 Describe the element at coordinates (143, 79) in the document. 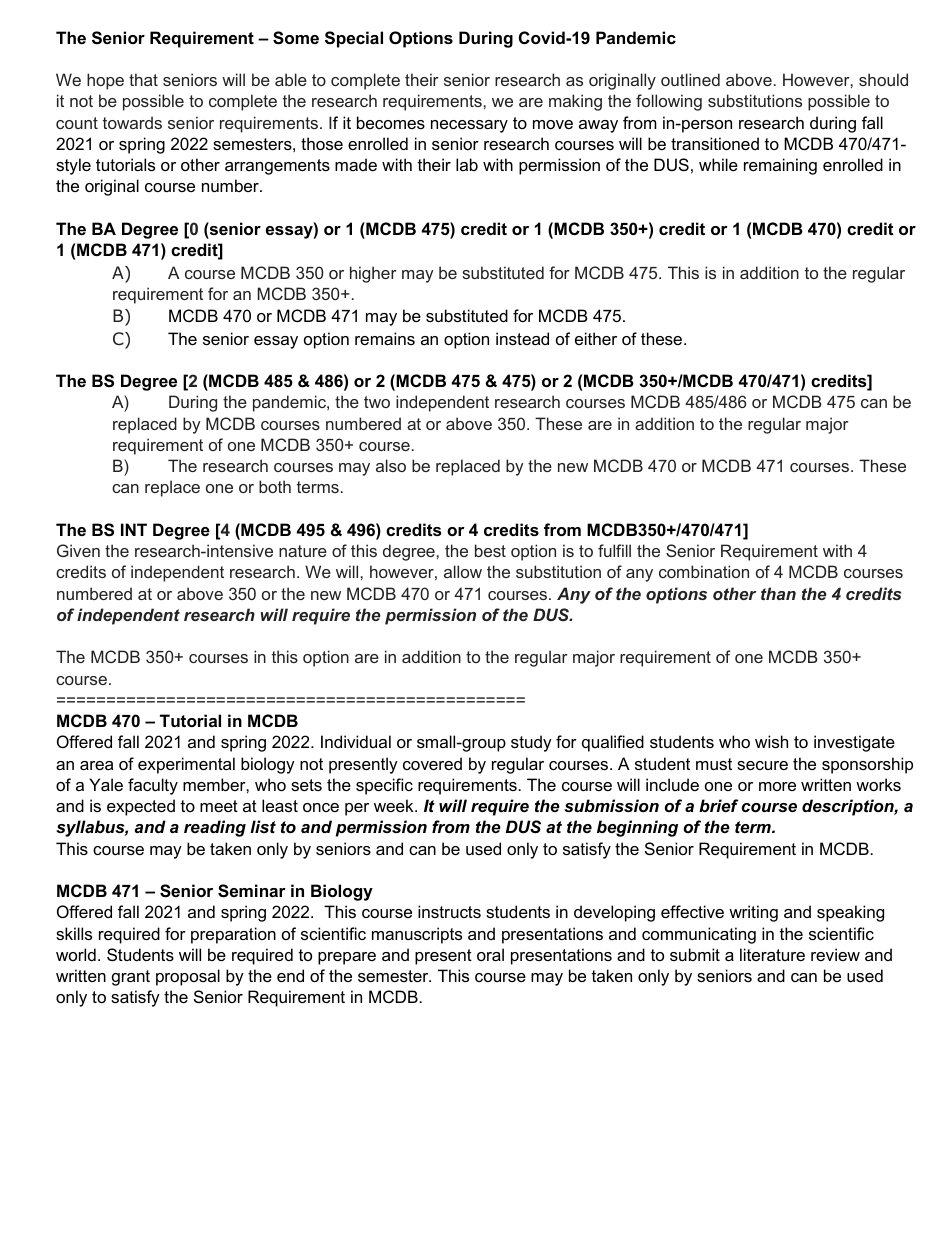

I see `that` at that location.
